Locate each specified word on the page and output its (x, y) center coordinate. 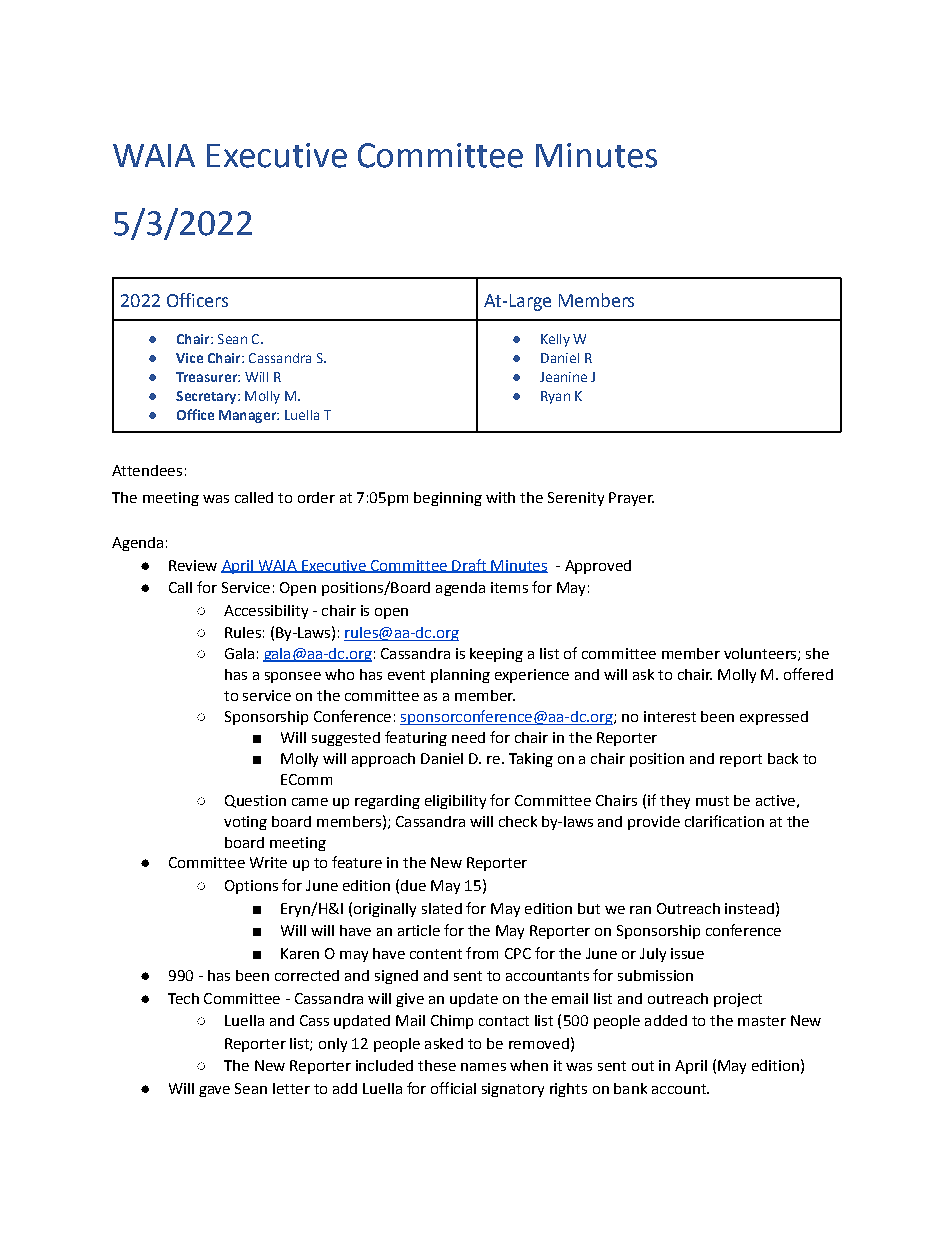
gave (214, 1091)
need (468, 737)
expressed (774, 718)
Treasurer (207, 377)
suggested (346, 739)
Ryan (555, 397)
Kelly (555, 340)
